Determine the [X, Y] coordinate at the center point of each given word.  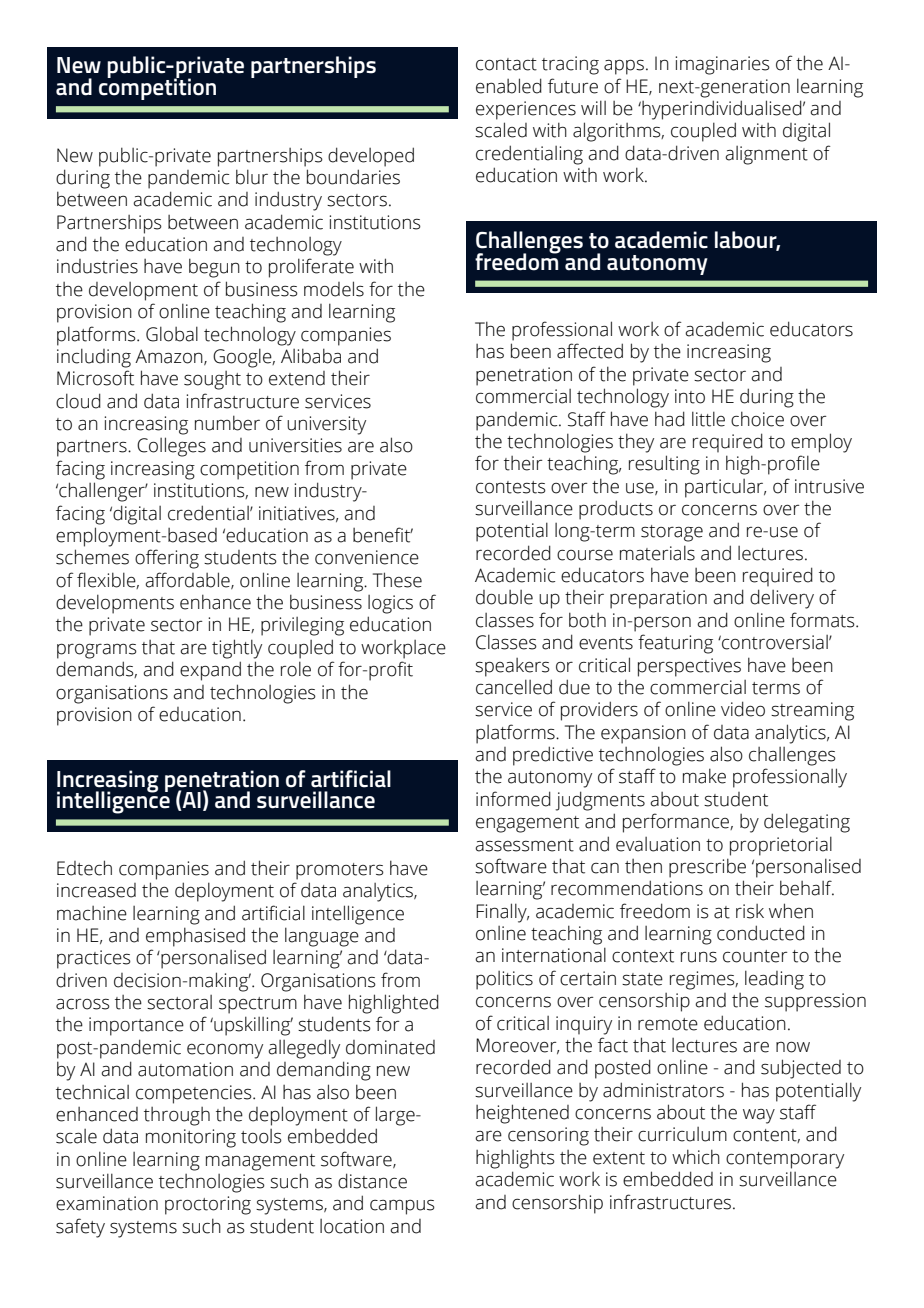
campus [402, 1207]
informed [513, 799]
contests [511, 487]
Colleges [171, 447]
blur [252, 177]
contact [506, 64]
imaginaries [722, 65]
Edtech [84, 868]
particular [725, 488]
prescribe [707, 868]
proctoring [208, 1205]
